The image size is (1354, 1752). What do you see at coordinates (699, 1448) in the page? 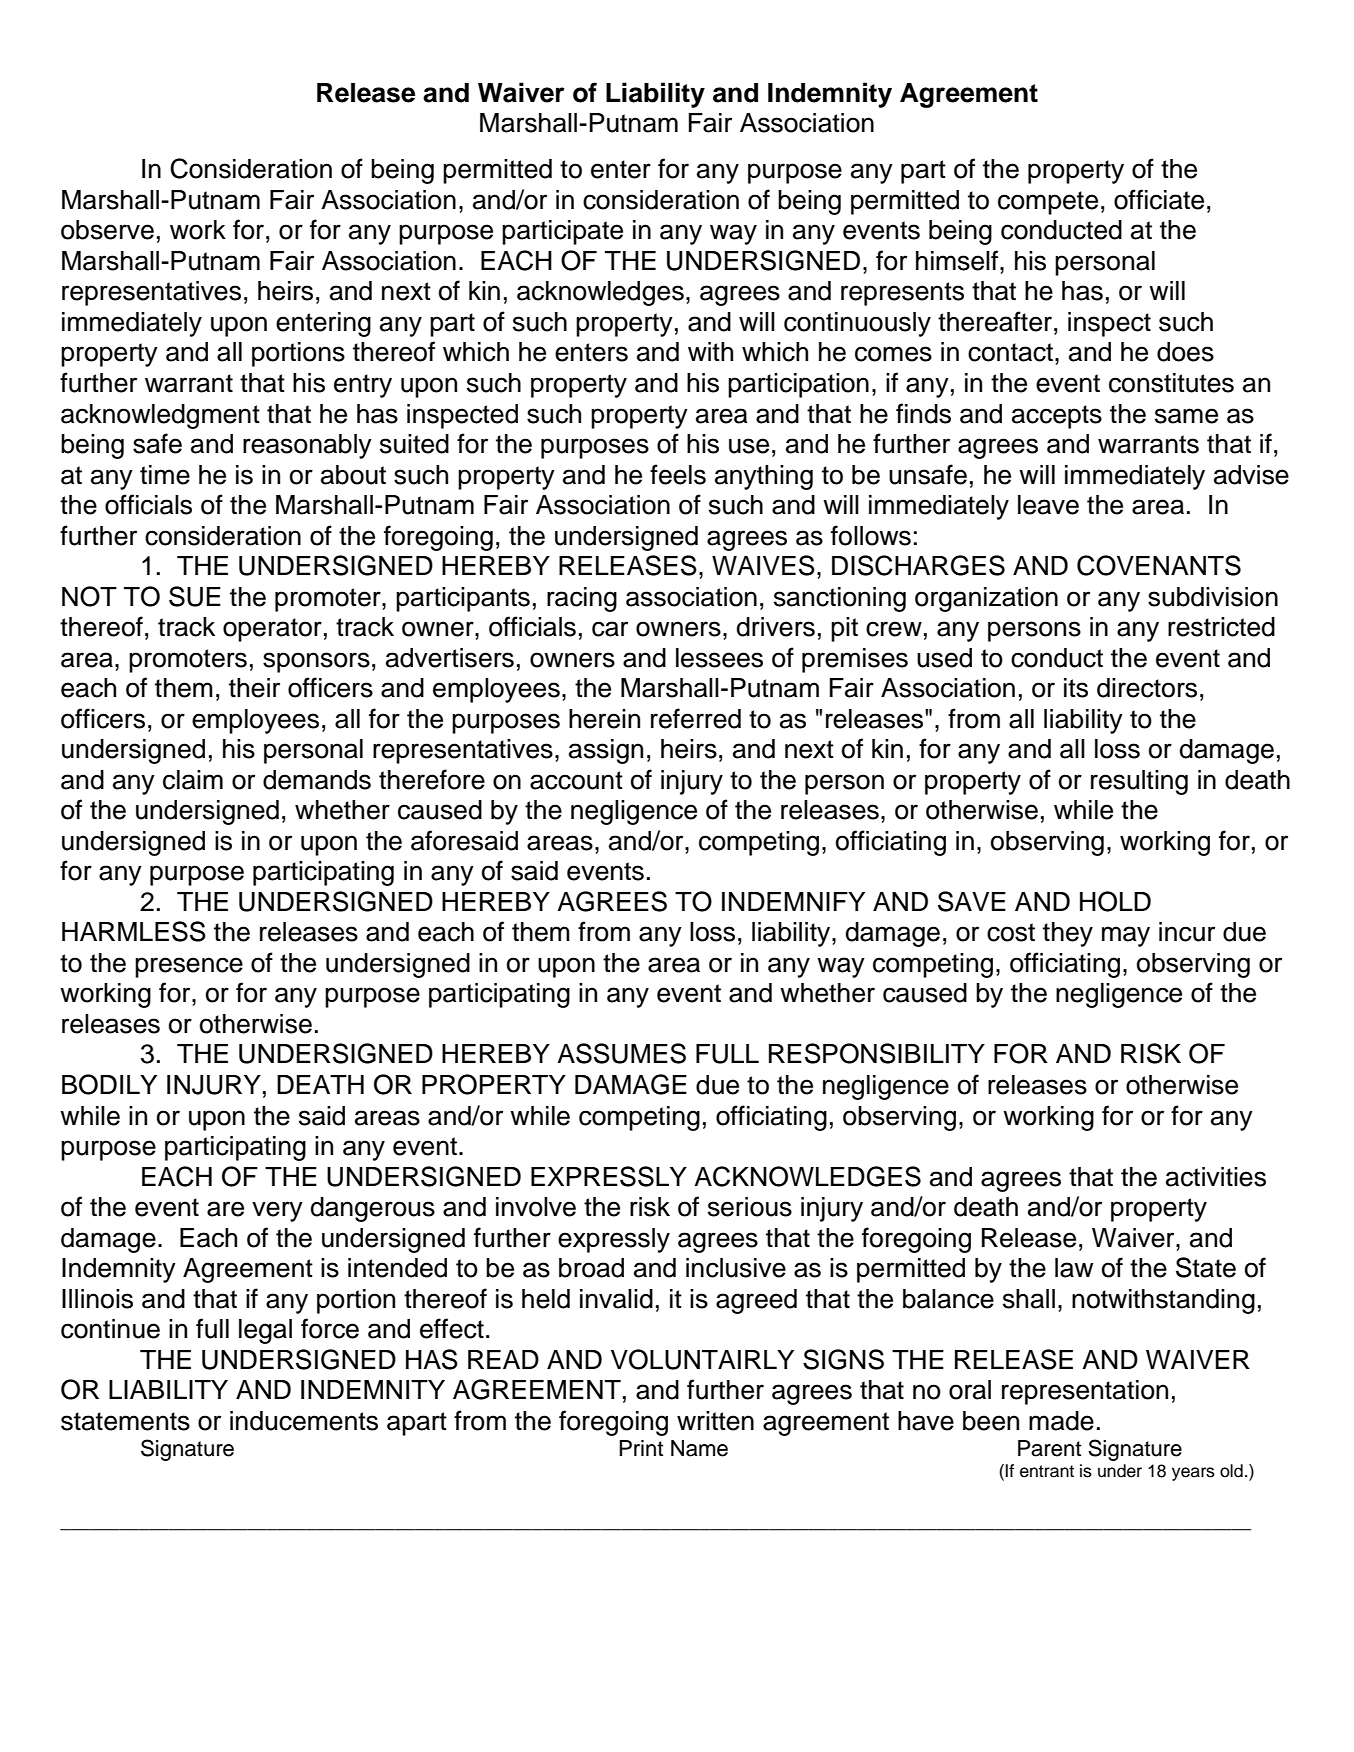
I see `Name` at bounding box center [699, 1448].
